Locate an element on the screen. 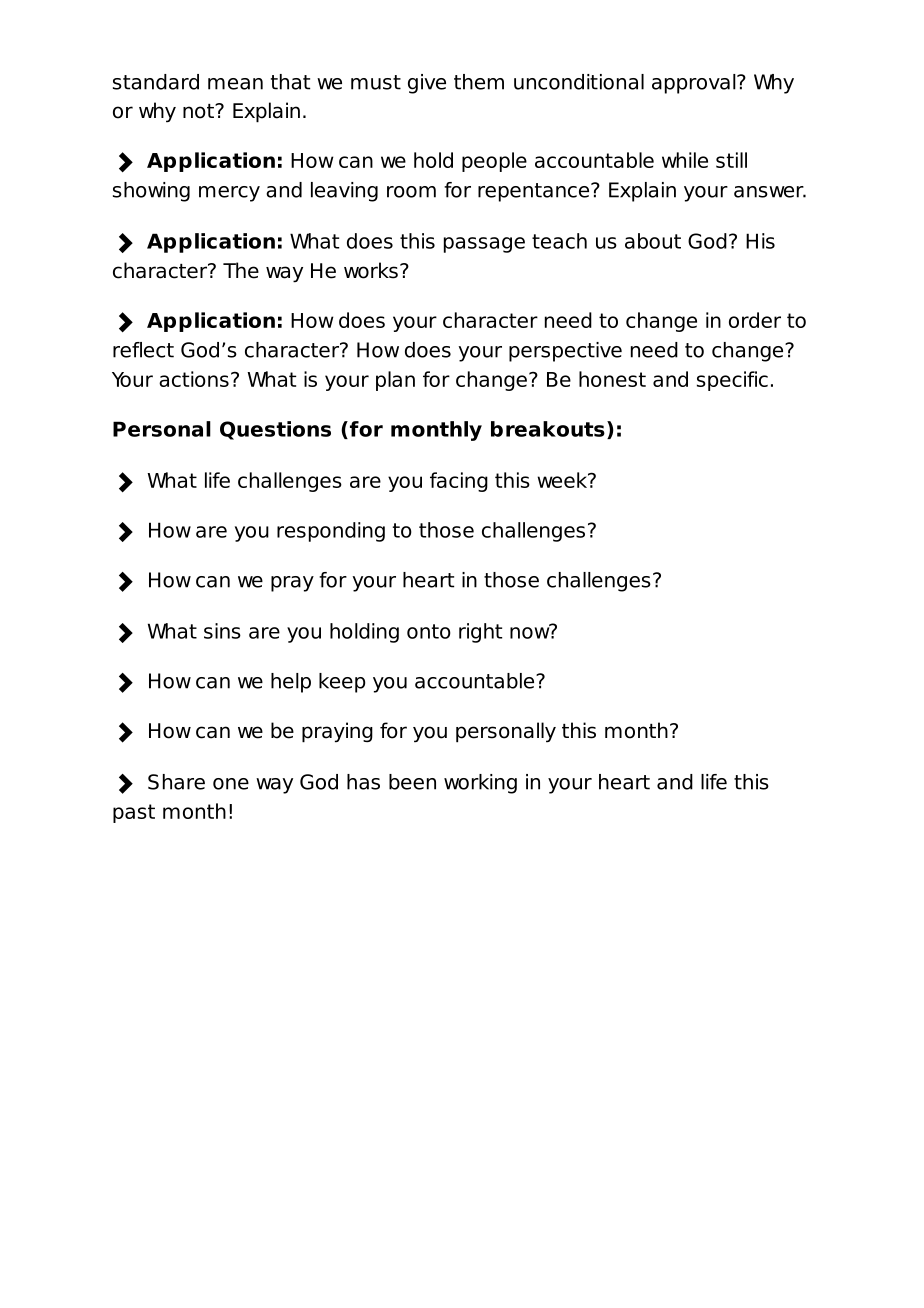  reflect is located at coordinates (143, 350).
